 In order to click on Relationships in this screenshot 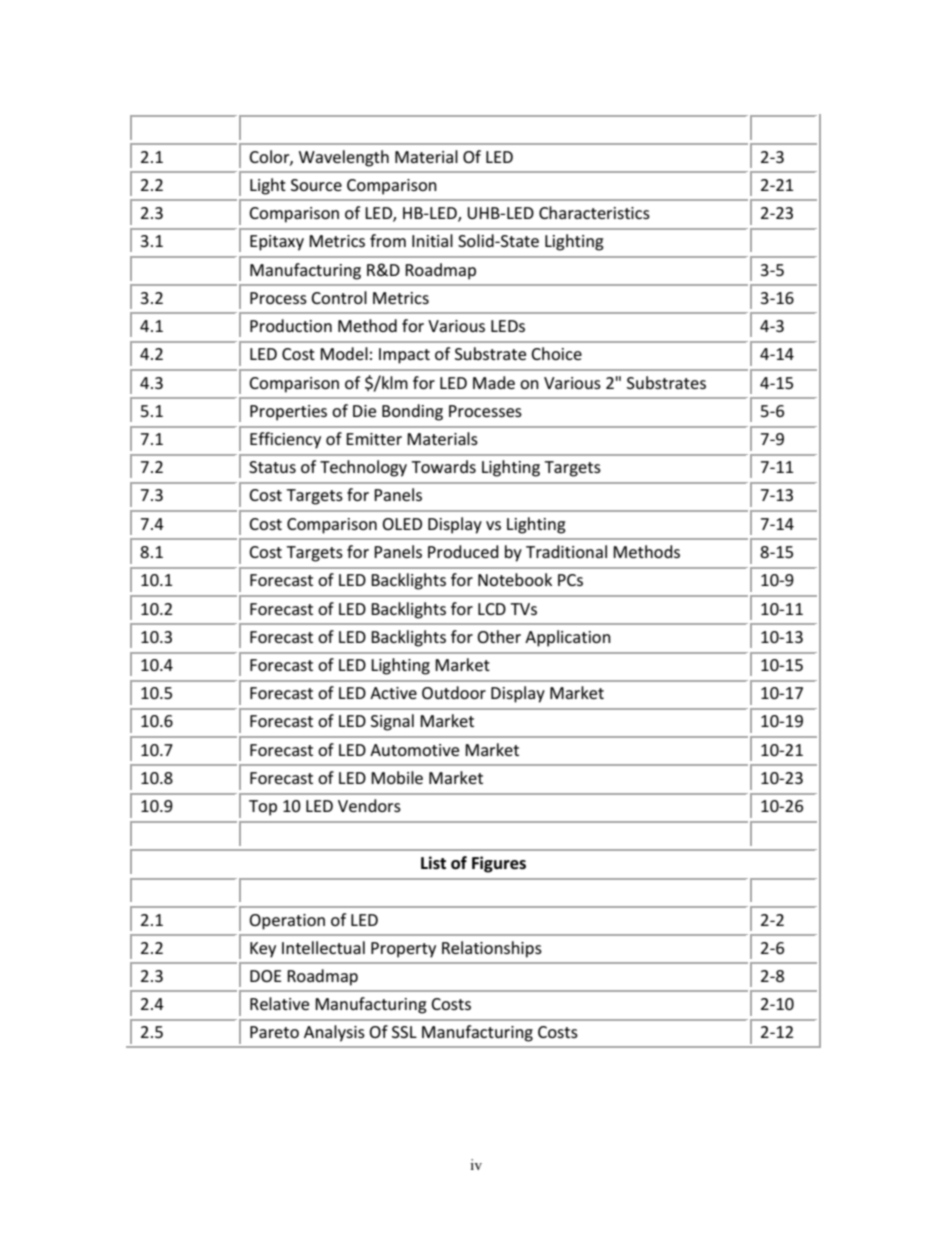, I will do `click(492, 949)`.
